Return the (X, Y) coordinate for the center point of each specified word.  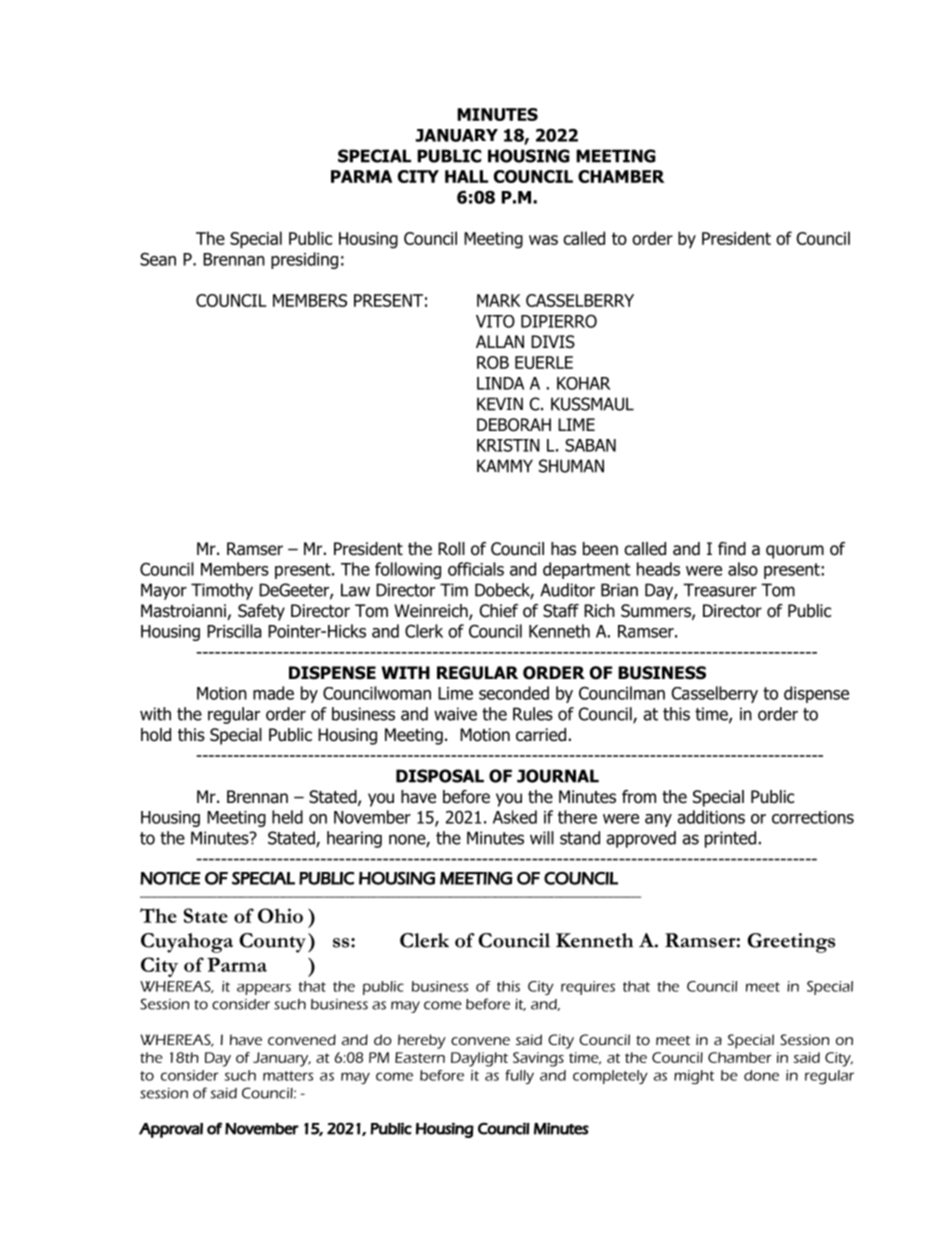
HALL (466, 176)
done (761, 1075)
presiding (304, 260)
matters (288, 1076)
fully (519, 1077)
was (543, 240)
